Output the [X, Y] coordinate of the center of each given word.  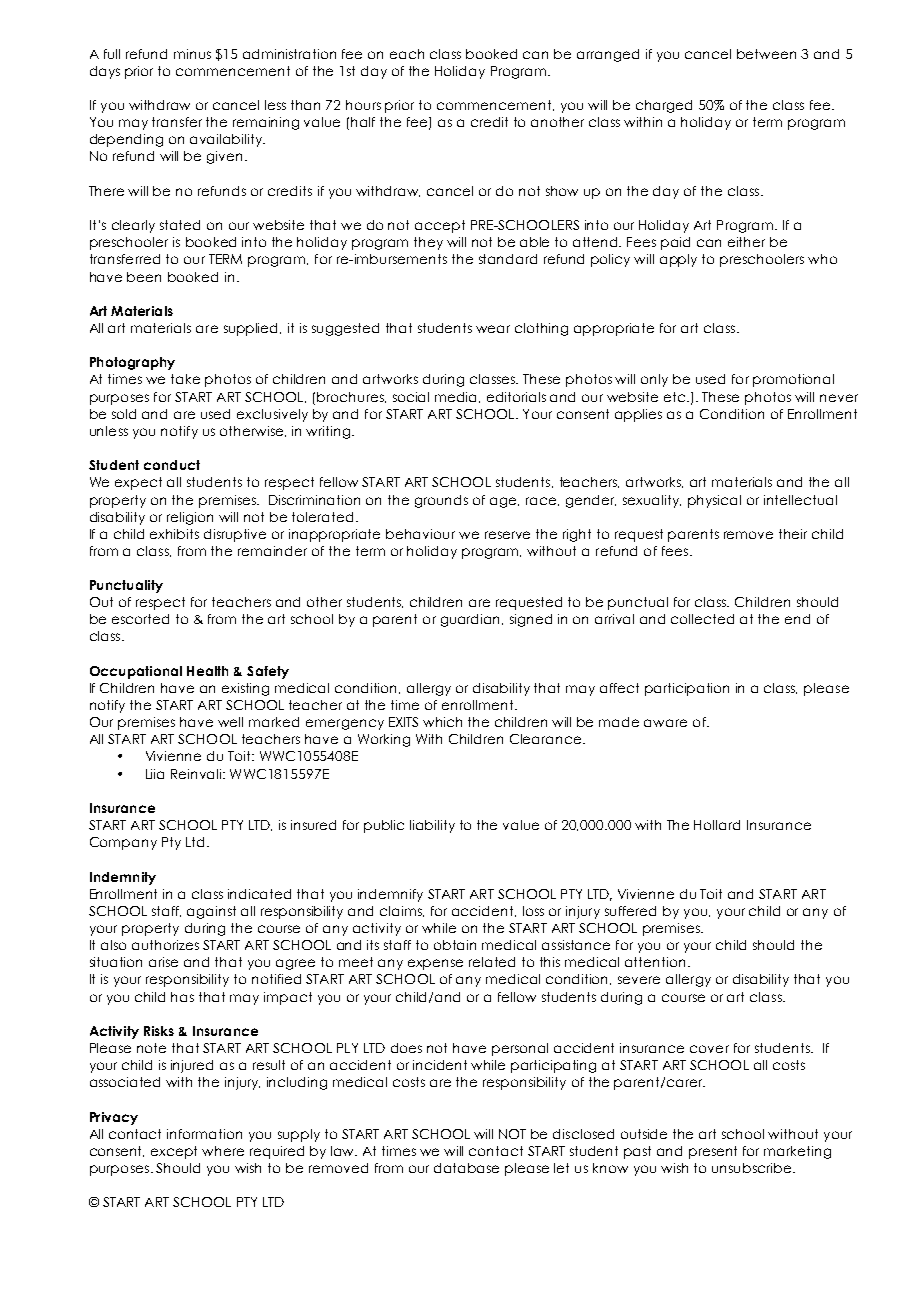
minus [192, 54]
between [766, 54]
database [466, 1168]
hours [363, 105]
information [204, 1134]
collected [702, 619]
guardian [472, 620]
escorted [140, 619]
